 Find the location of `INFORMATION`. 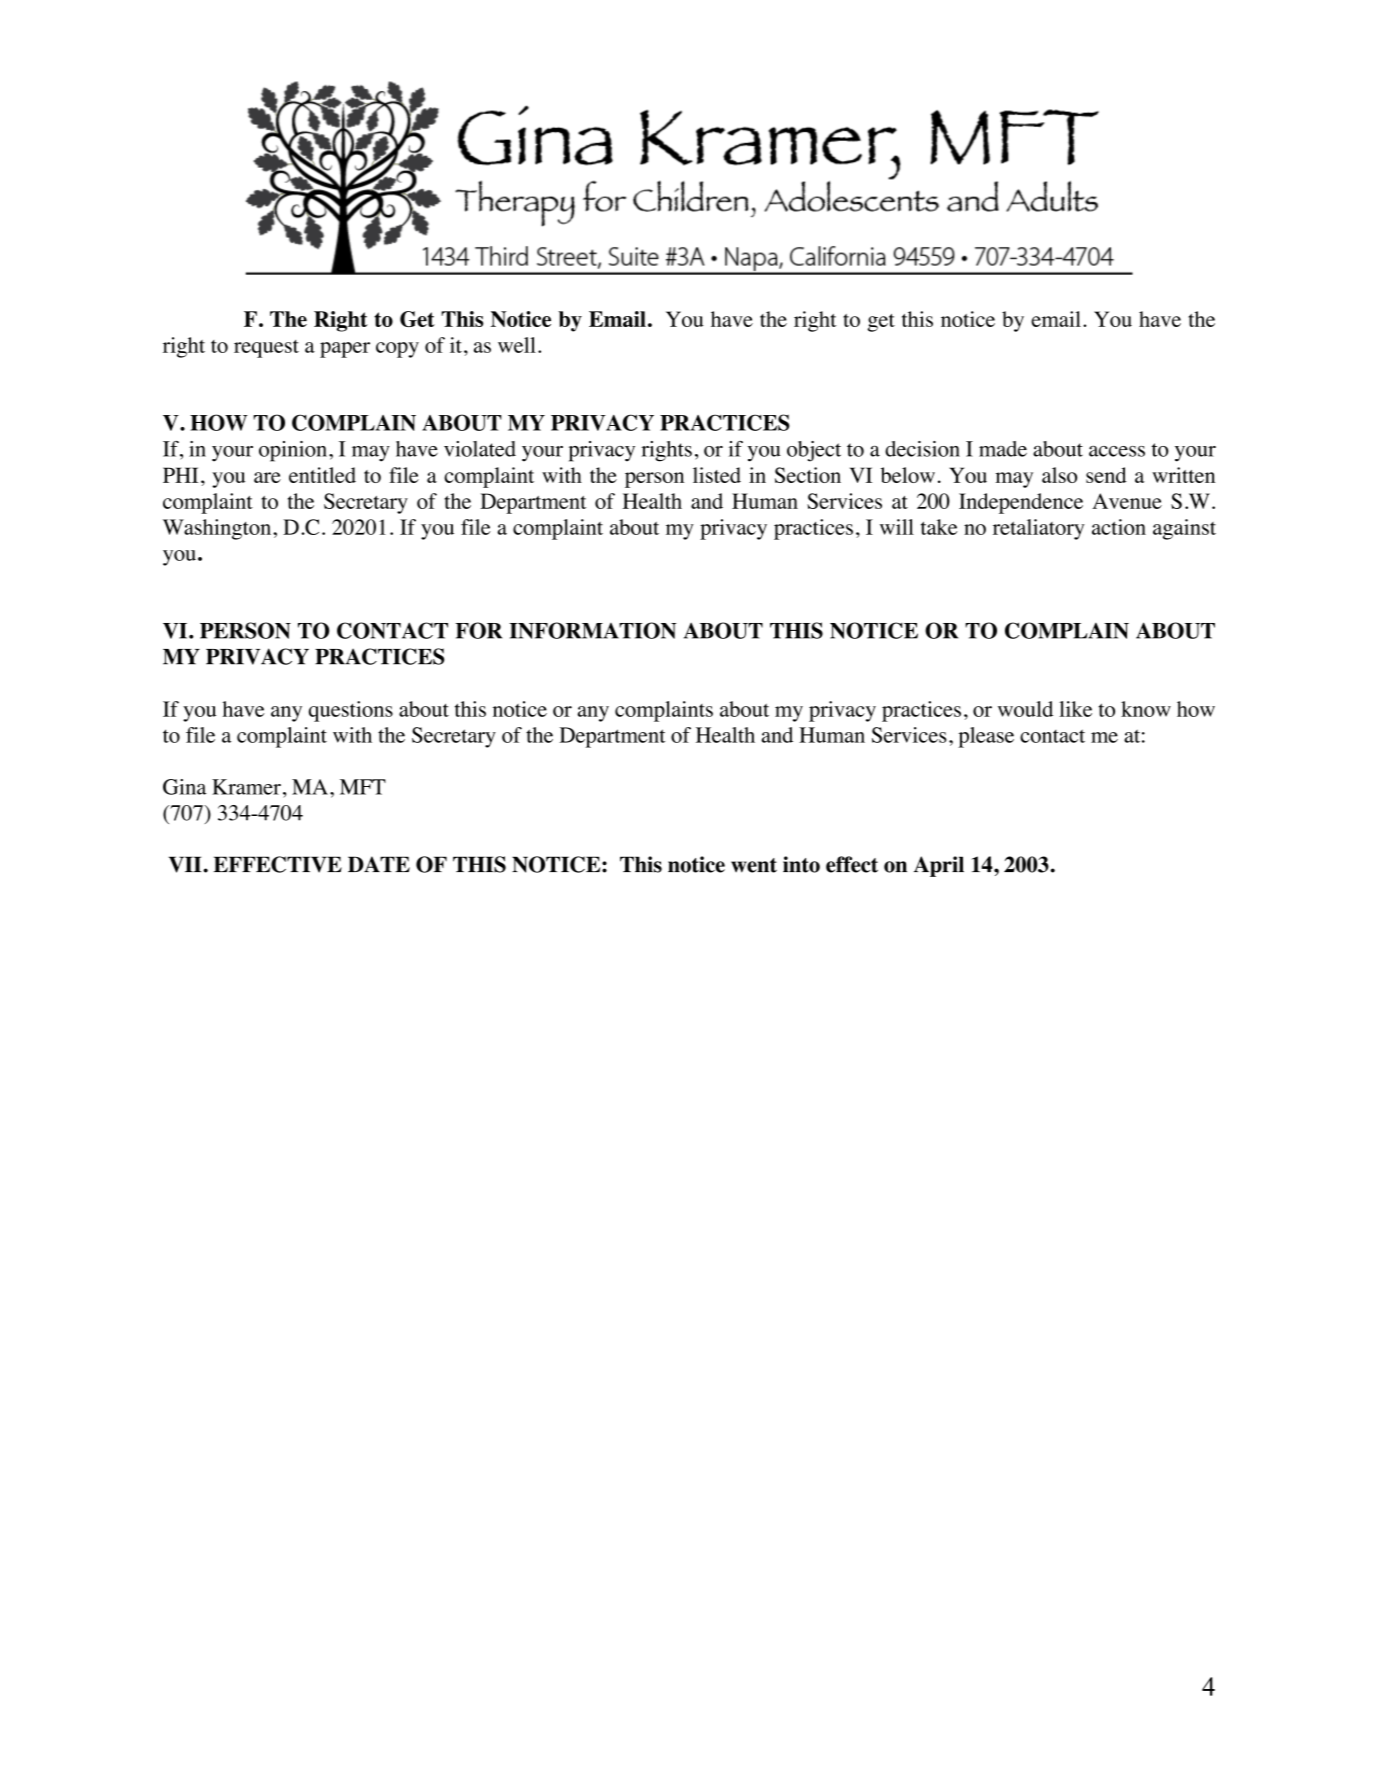

INFORMATION is located at coordinates (593, 630).
